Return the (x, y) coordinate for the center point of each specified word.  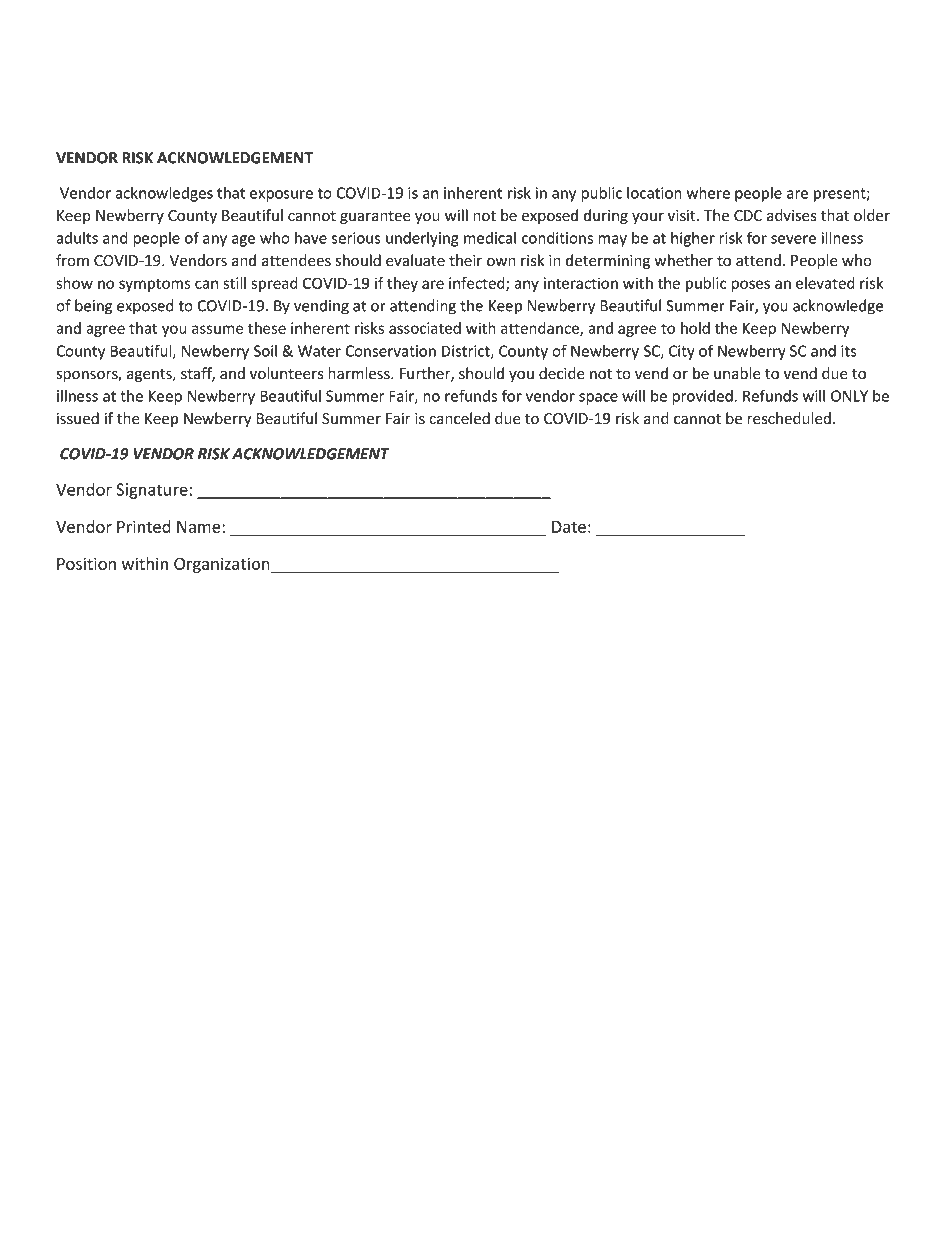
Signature (152, 491)
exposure (281, 196)
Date (569, 527)
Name (200, 527)
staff (198, 374)
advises (792, 215)
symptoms (155, 285)
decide (562, 373)
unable (737, 373)
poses (750, 286)
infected (478, 284)
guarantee (375, 217)
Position (86, 563)
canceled (459, 418)
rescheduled (789, 418)
